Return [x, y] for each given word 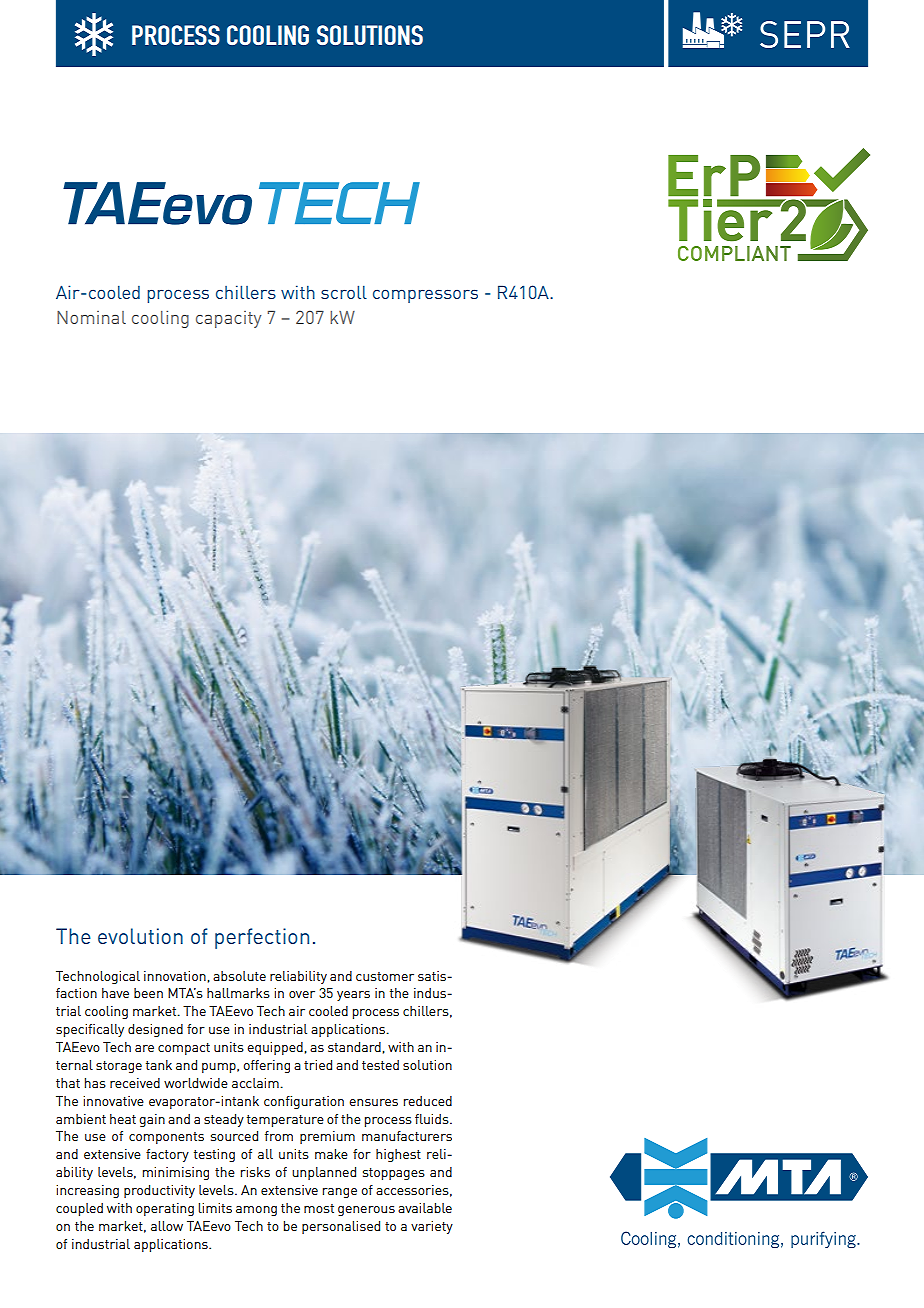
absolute [239, 976]
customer [385, 976]
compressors [425, 296]
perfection [262, 938]
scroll [344, 292]
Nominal [91, 317]
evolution [140, 936]
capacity [228, 319]
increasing [87, 1191]
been [148, 993]
